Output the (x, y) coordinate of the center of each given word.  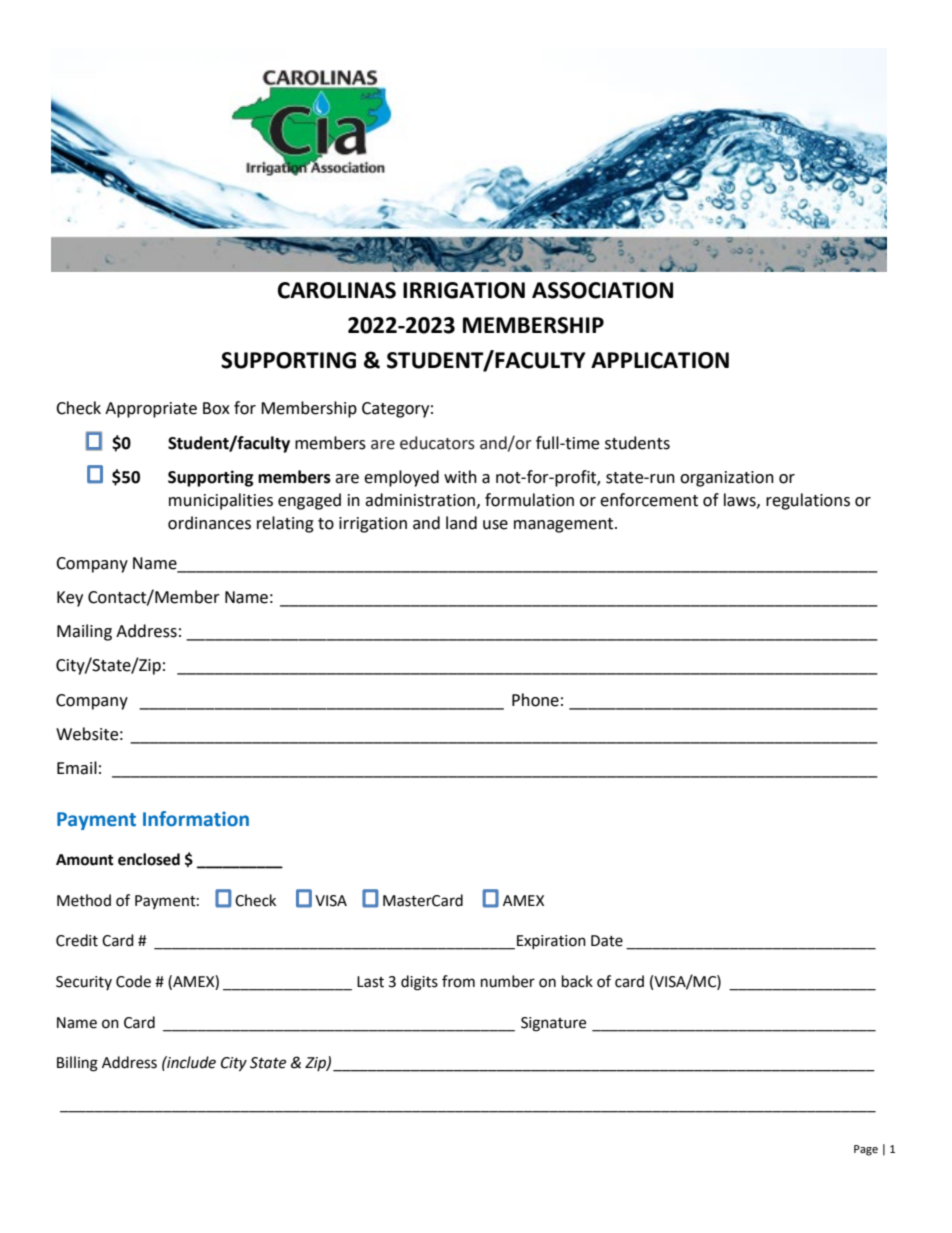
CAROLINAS (337, 290)
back (577, 981)
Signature (553, 1024)
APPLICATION (660, 360)
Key (70, 599)
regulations (808, 501)
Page (866, 1150)
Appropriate (151, 410)
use (495, 525)
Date (607, 941)
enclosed (149, 859)
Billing (77, 1064)
